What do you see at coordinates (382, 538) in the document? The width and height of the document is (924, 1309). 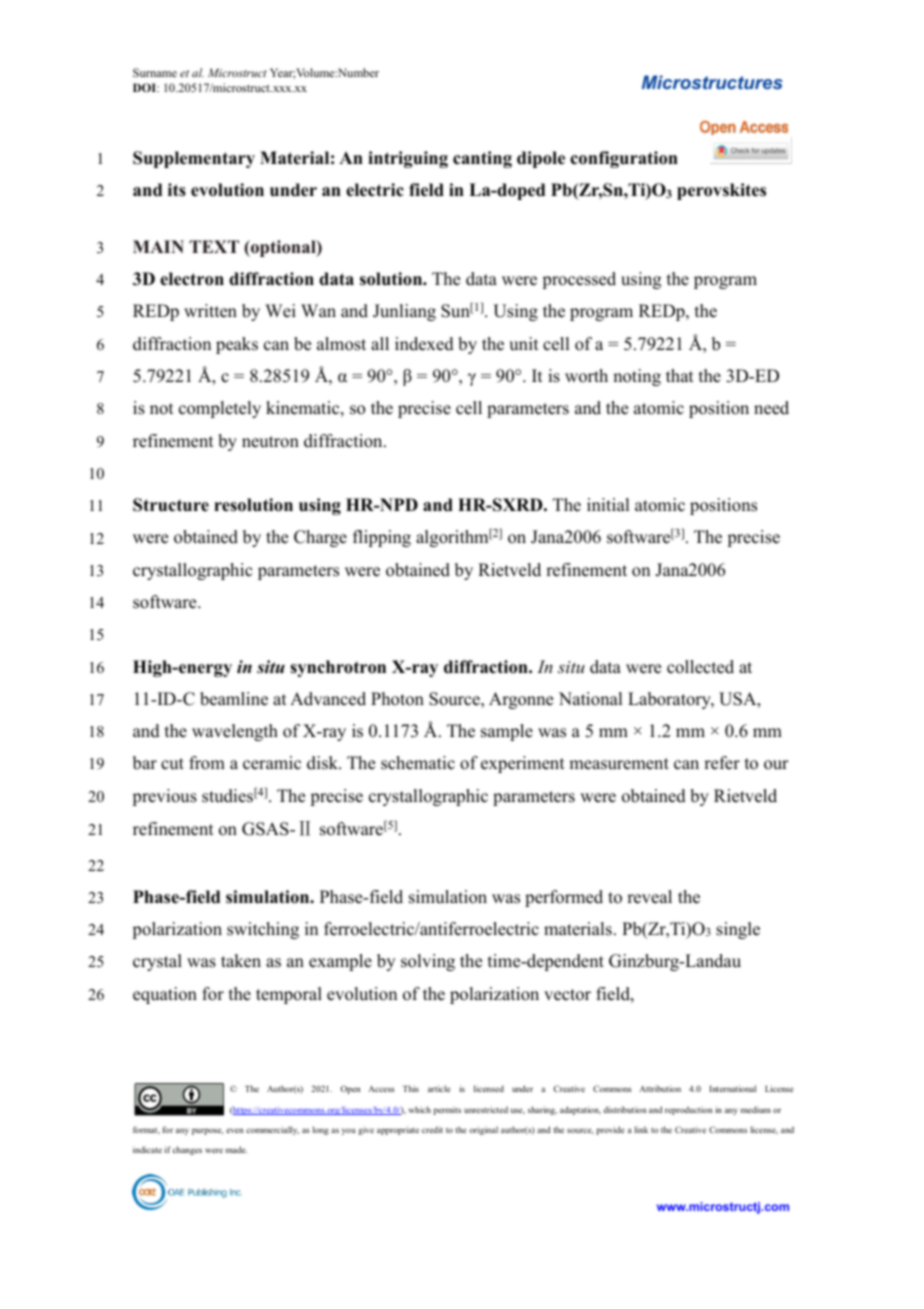 I see `flipping` at bounding box center [382, 538].
